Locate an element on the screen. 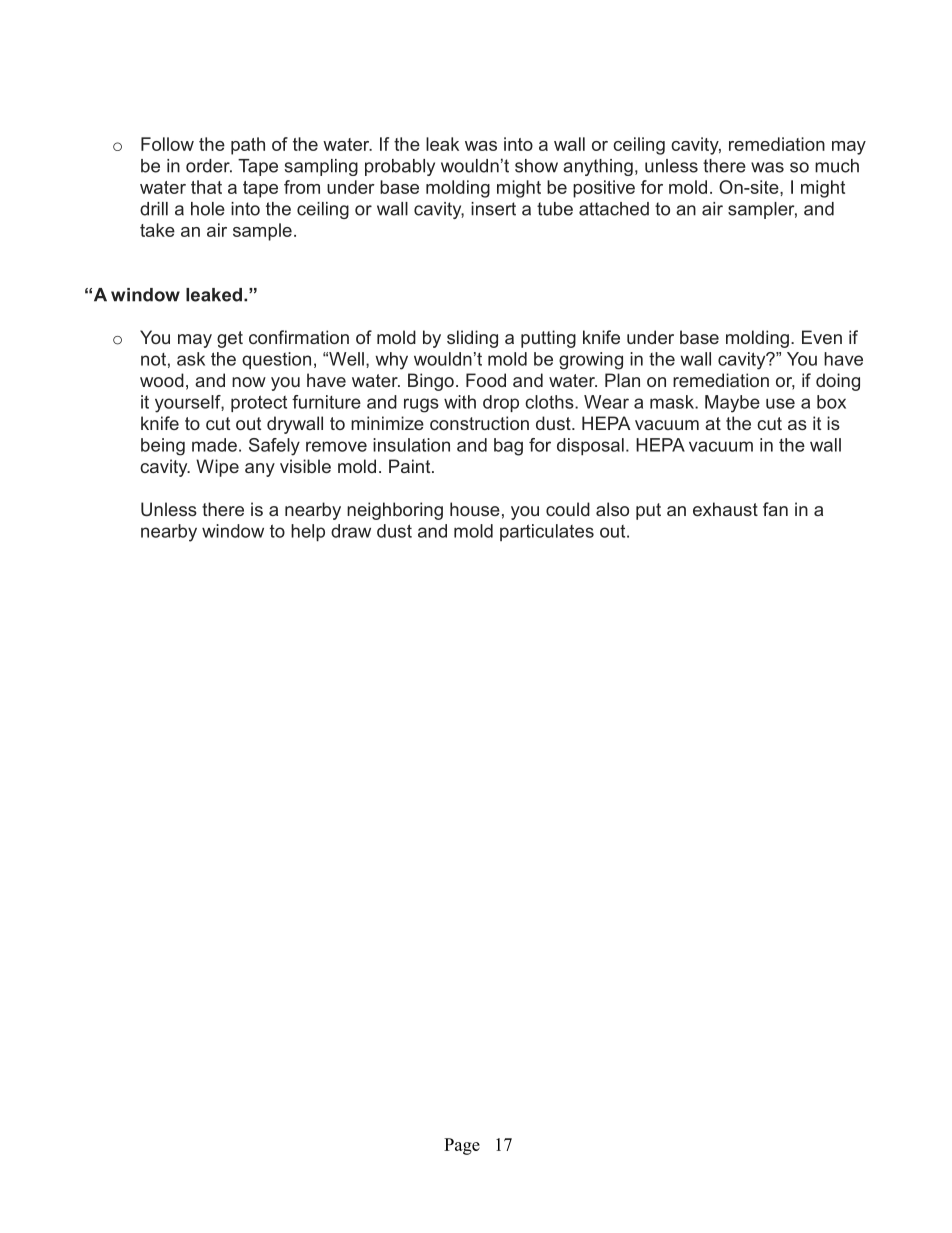 The width and height of the screenshot is (952, 1233). Maybe is located at coordinates (732, 404).
